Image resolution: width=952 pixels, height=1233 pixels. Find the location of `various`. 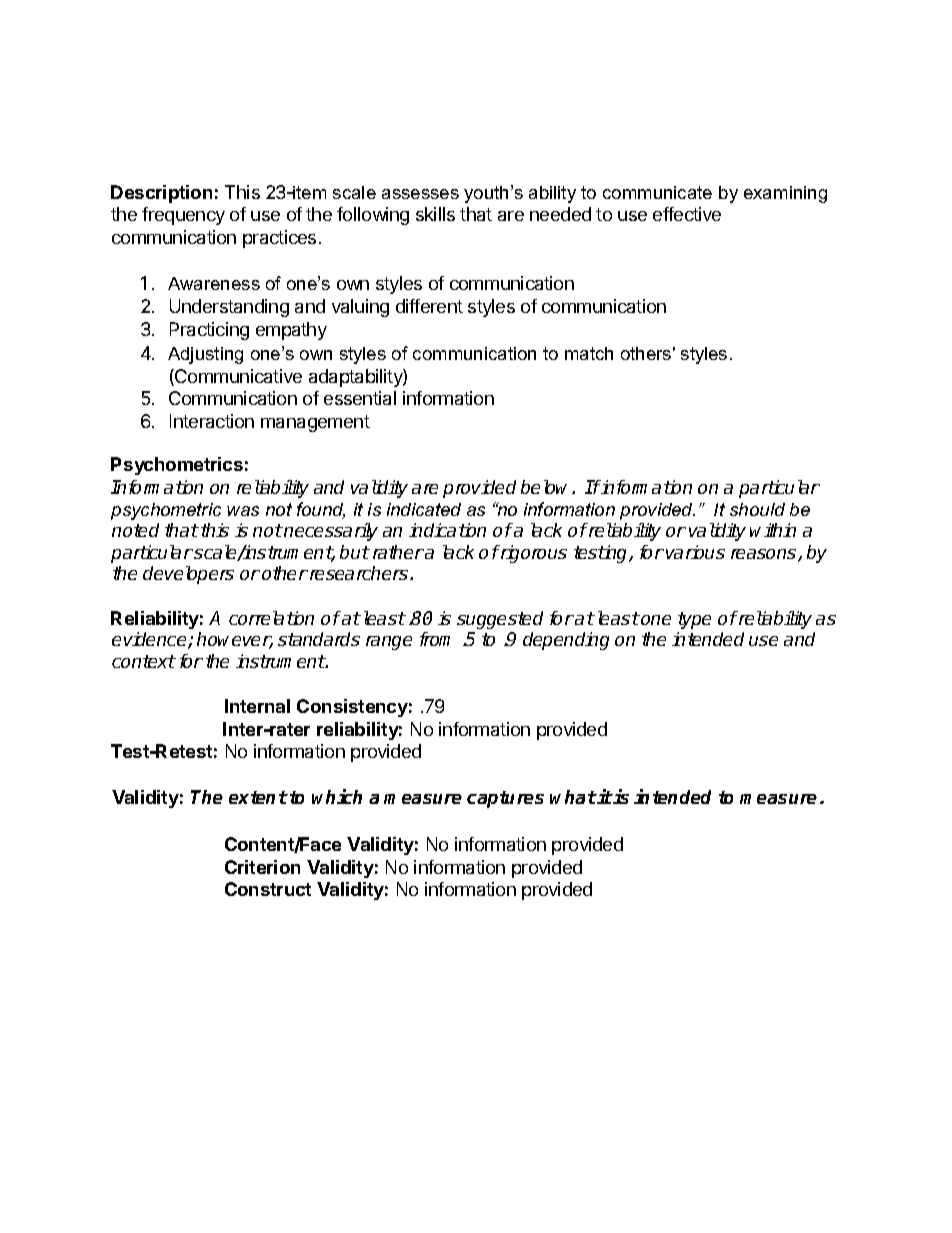

various is located at coordinates (695, 552).
